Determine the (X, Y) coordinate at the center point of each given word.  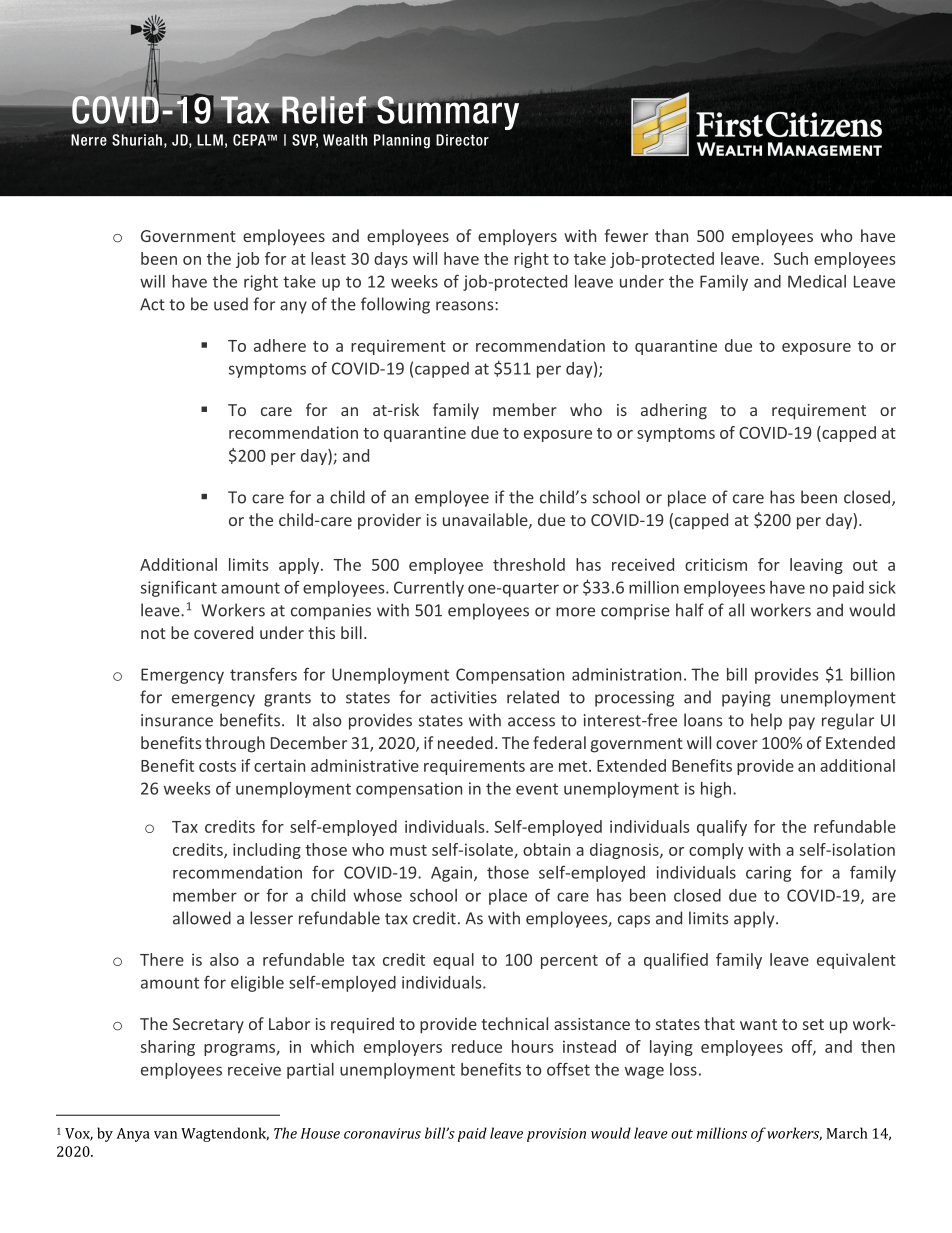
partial (310, 1071)
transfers (263, 674)
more (575, 612)
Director (462, 140)
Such (791, 258)
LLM (210, 140)
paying (746, 699)
